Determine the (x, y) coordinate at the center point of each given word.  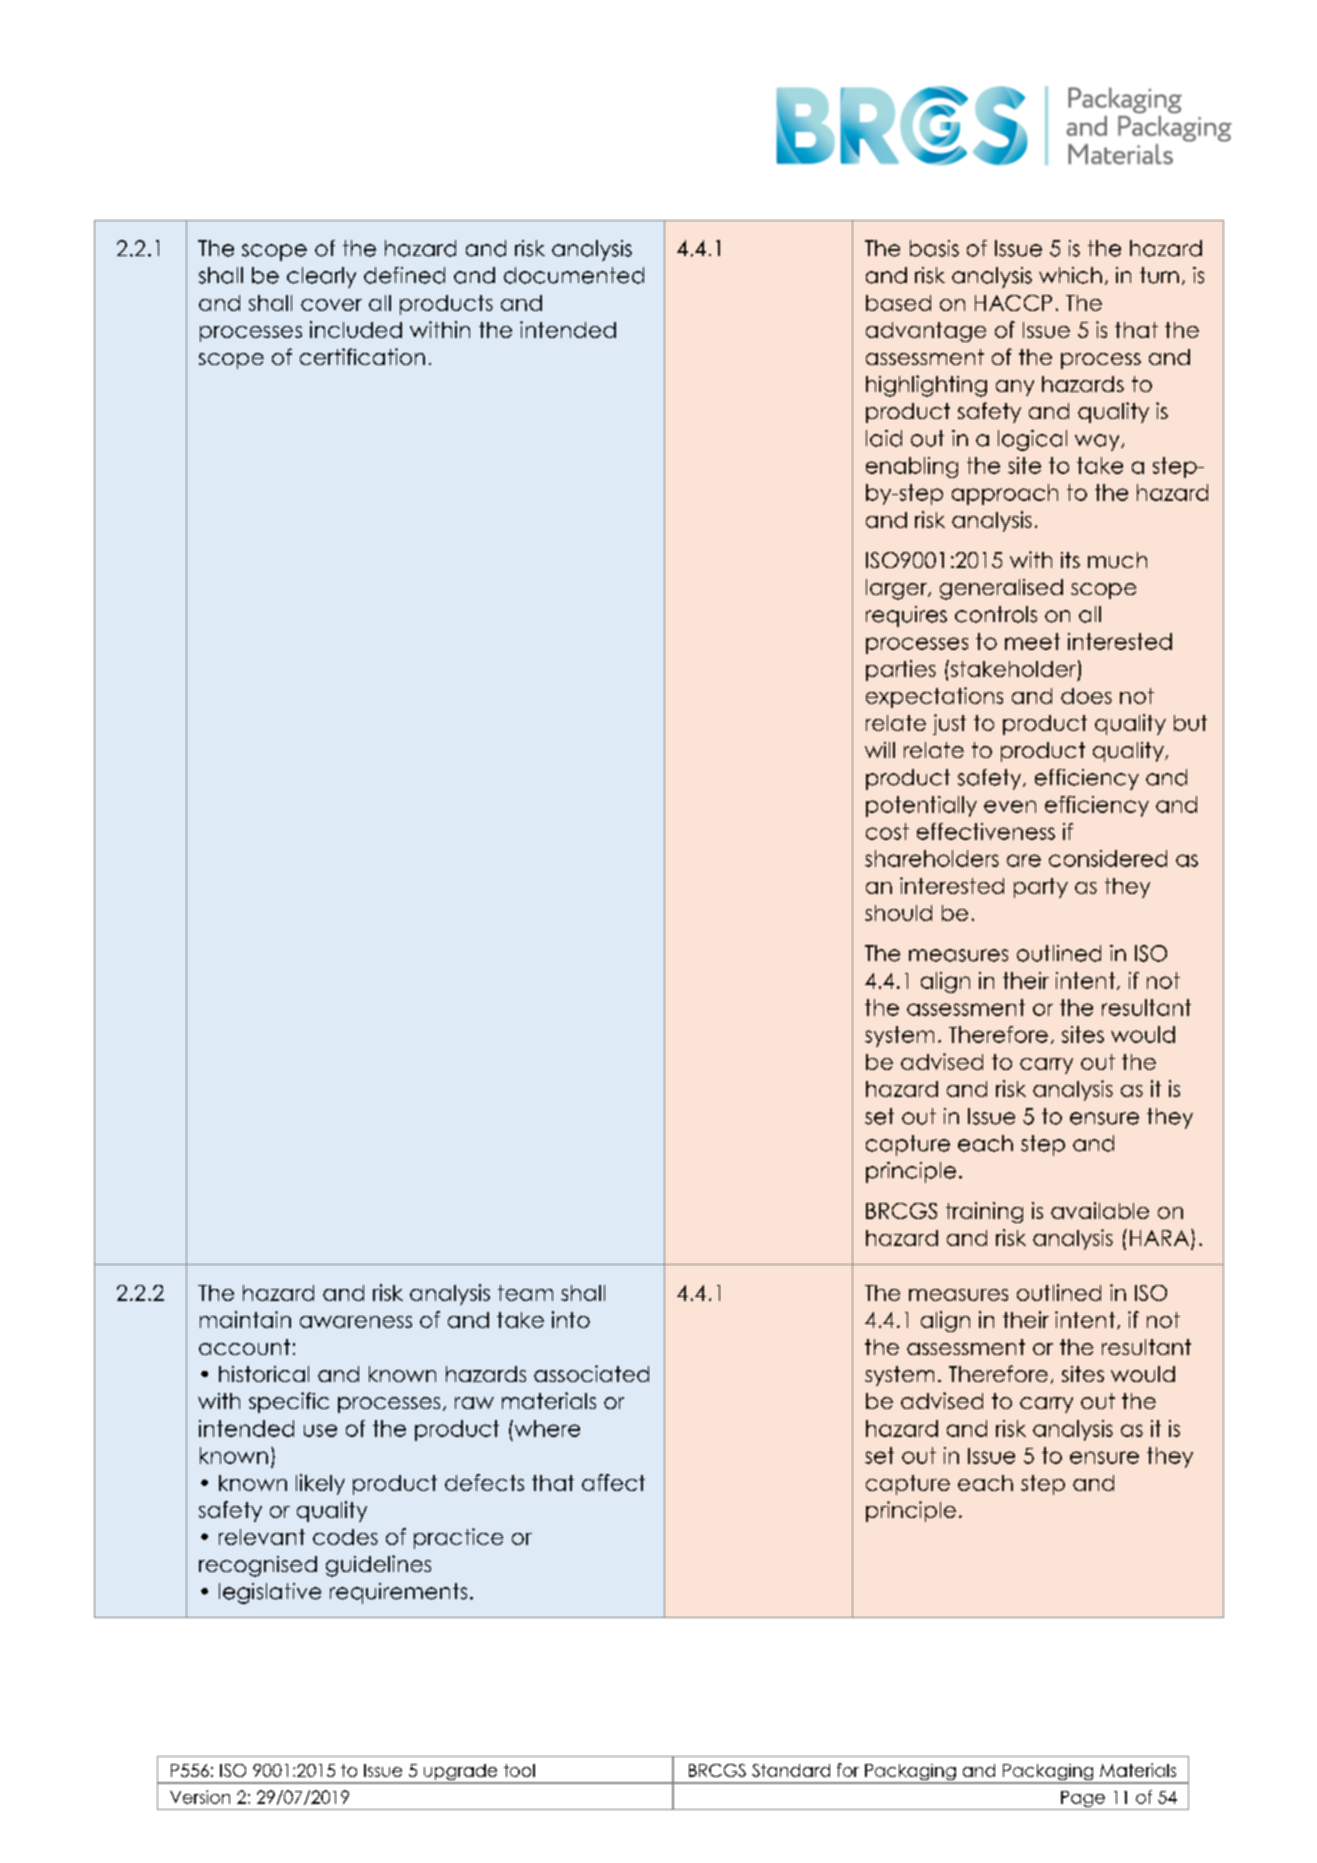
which (1070, 275)
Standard (791, 1770)
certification (362, 356)
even (1010, 806)
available (1100, 1210)
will (880, 750)
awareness (356, 1322)
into (571, 1319)
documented (574, 275)
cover (331, 305)
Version (200, 1797)
